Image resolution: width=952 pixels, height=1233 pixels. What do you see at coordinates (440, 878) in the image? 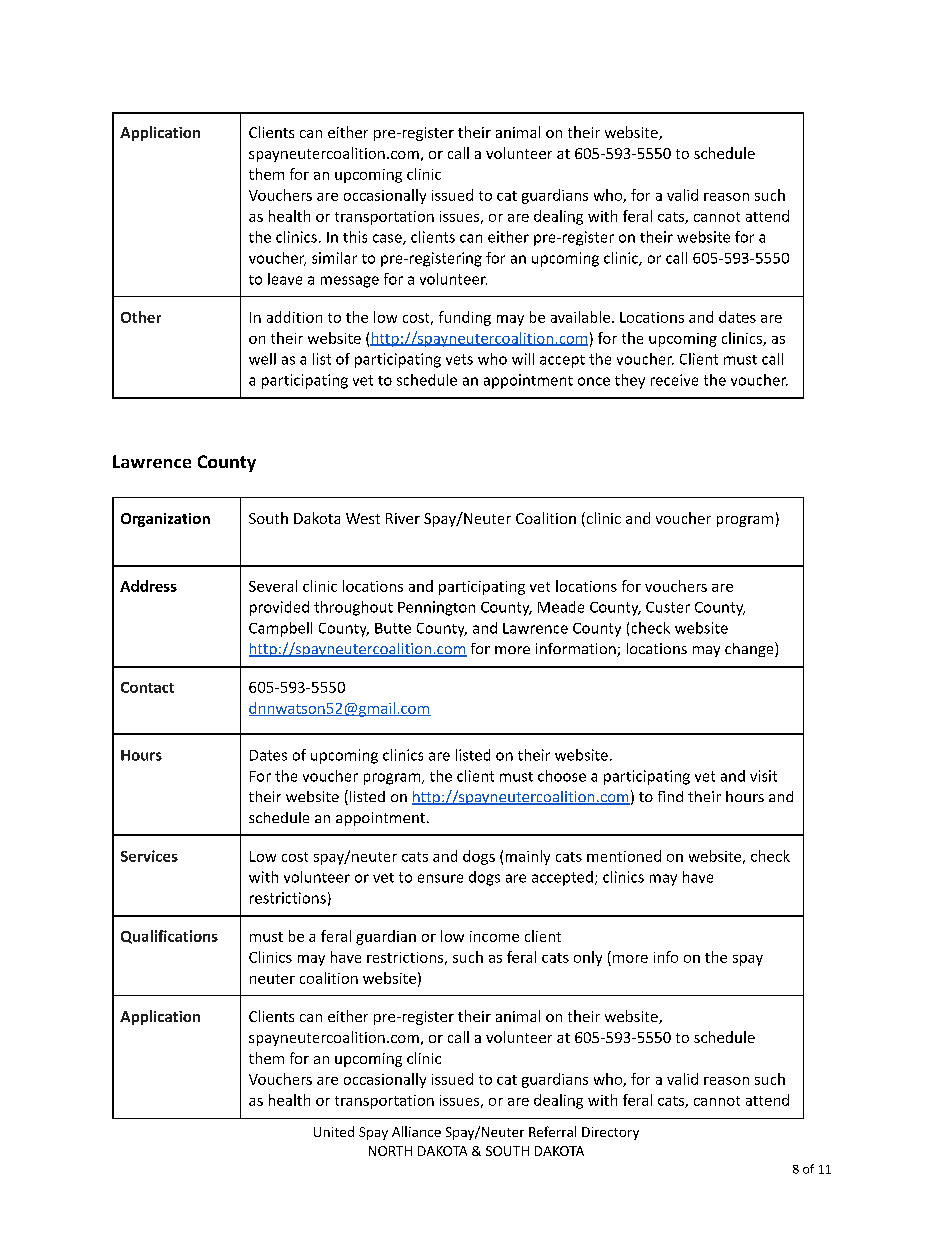
I see `ensure` at bounding box center [440, 878].
